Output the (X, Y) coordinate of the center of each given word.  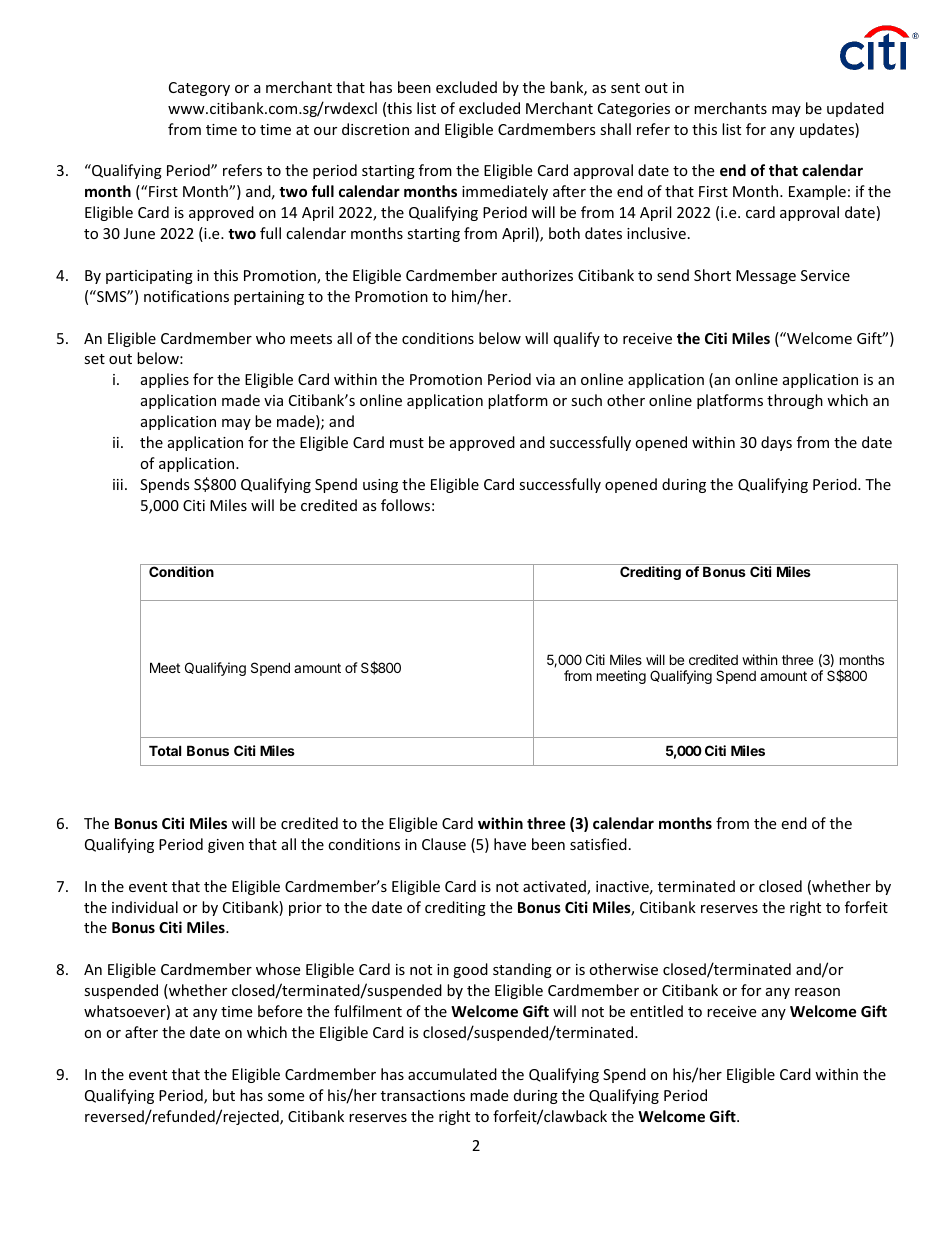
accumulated (452, 1074)
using (380, 486)
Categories (634, 110)
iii (118, 484)
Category (199, 89)
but (224, 1095)
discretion (375, 129)
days (776, 443)
